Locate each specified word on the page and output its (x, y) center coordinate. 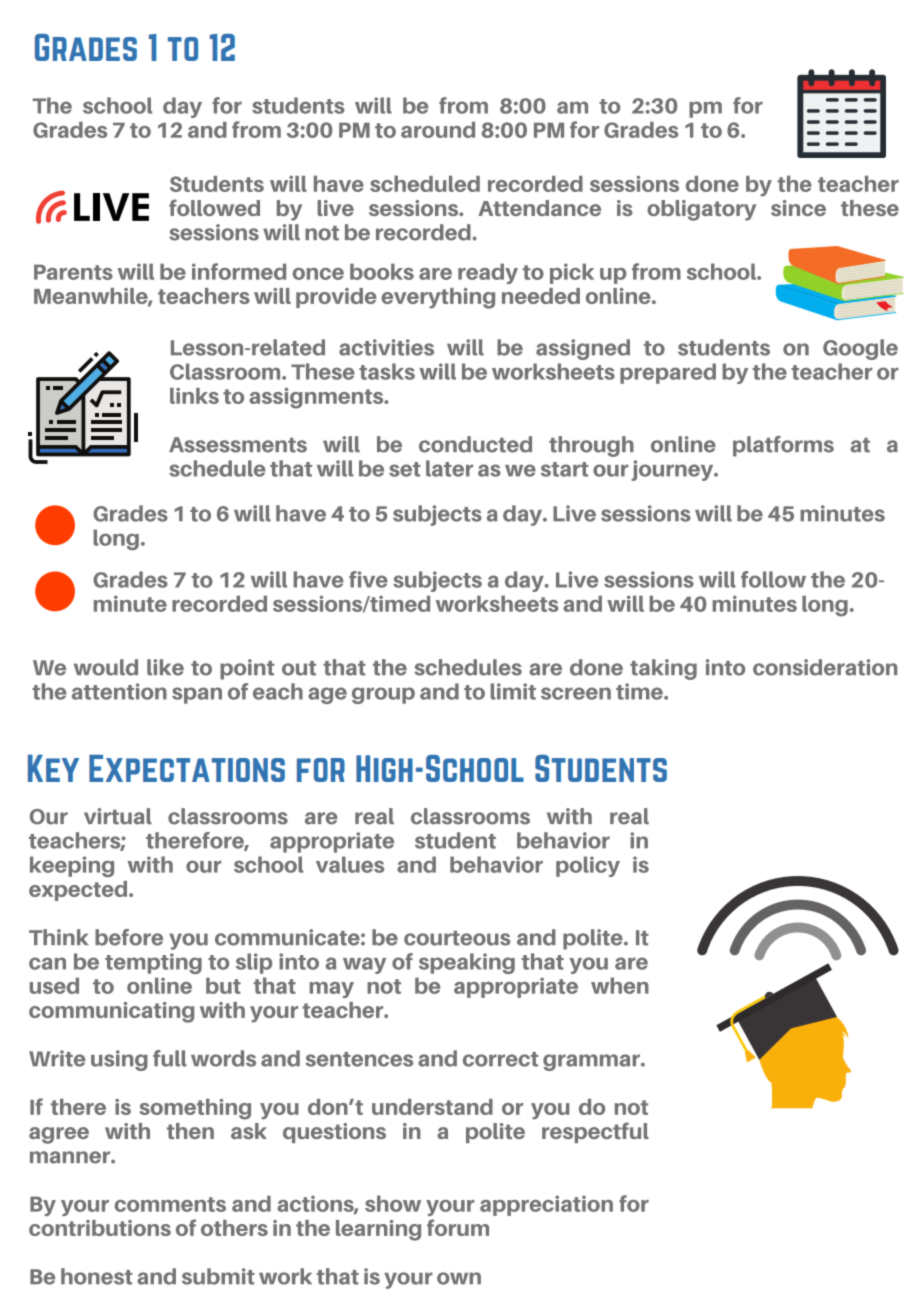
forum (458, 1227)
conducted (475, 444)
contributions (100, 1228)
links (194, 396)
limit (513, 691)
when (620, 985)
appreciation (546, 1205)
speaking (467, 963)
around (438, 130)
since (798, 208)
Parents (73, 272)
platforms (783, 446)
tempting (153, 963)
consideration (825, 667)
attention (119, 691)
